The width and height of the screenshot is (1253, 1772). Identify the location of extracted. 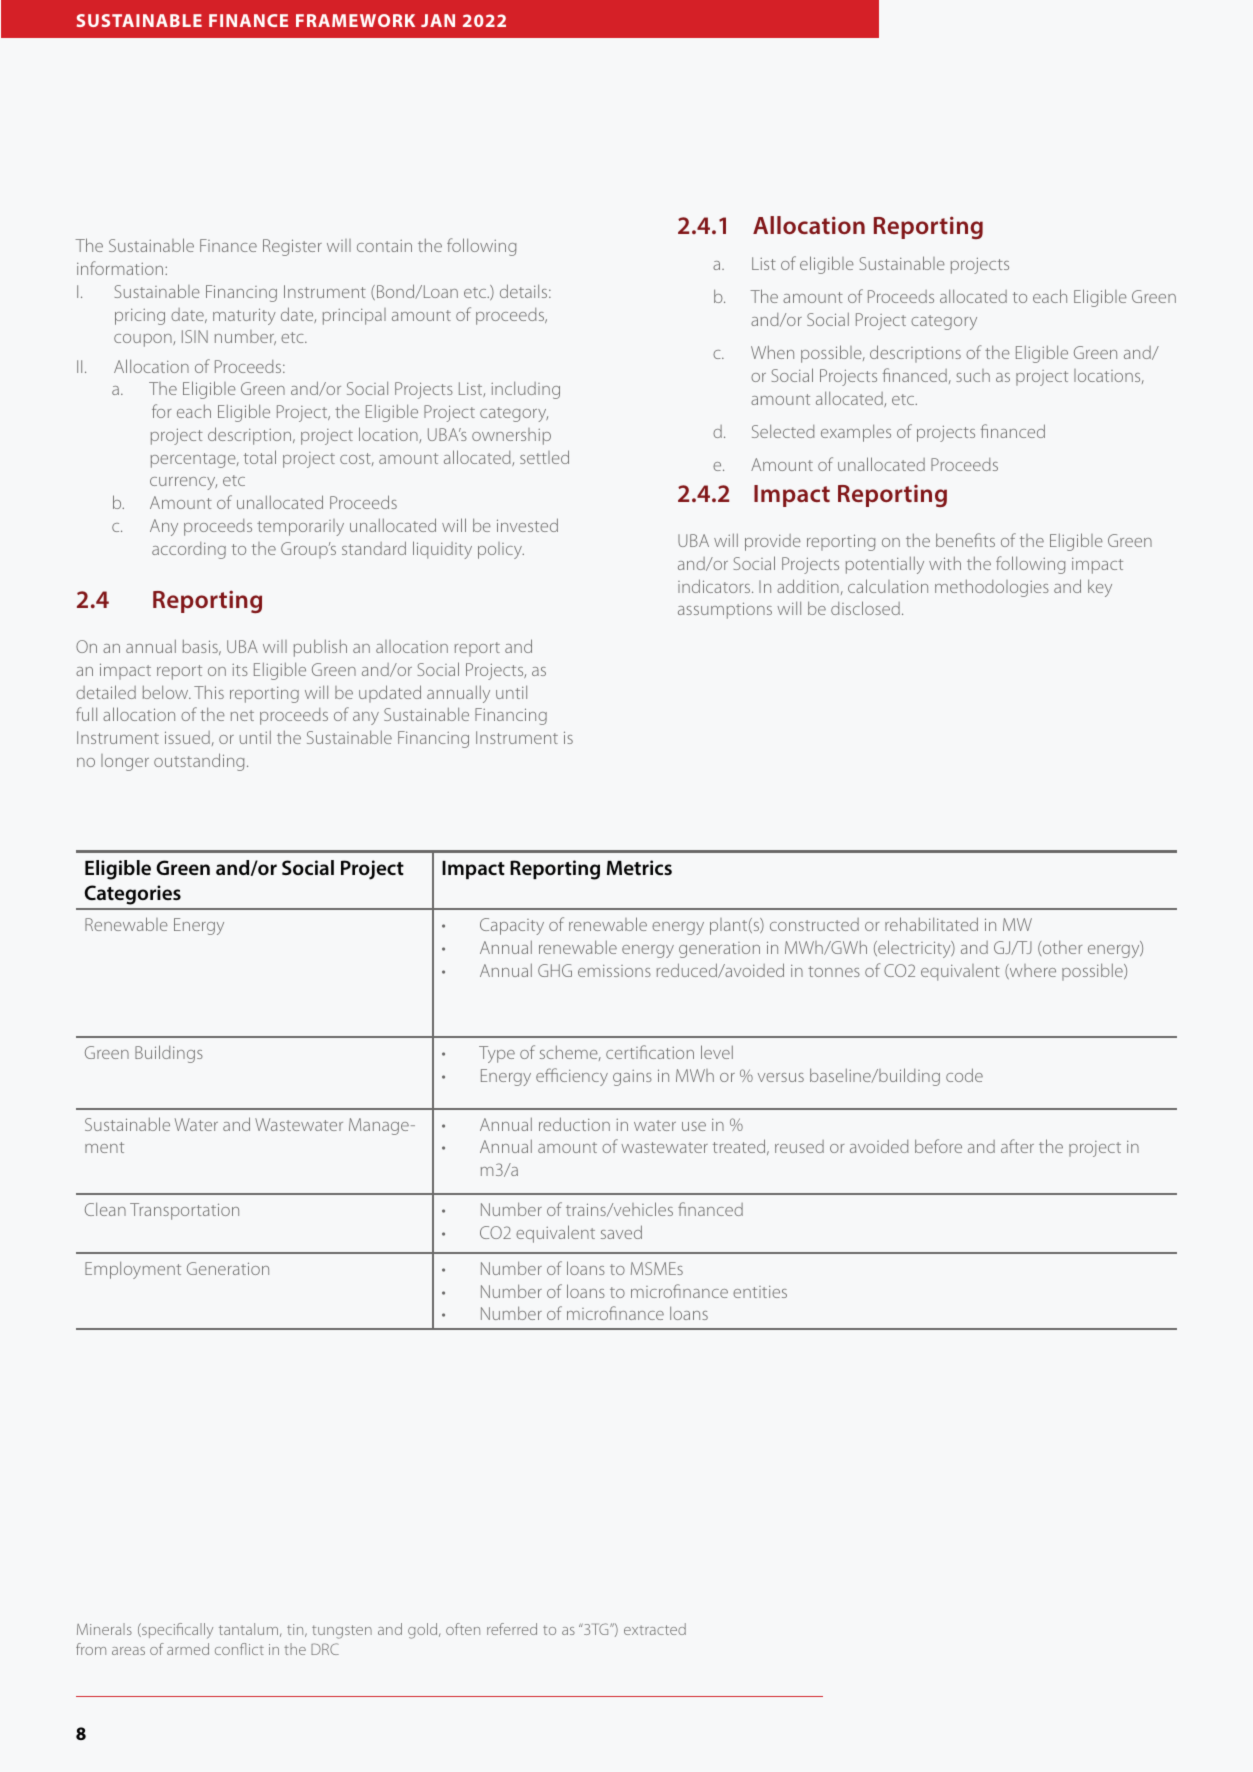
(655, 1629).
